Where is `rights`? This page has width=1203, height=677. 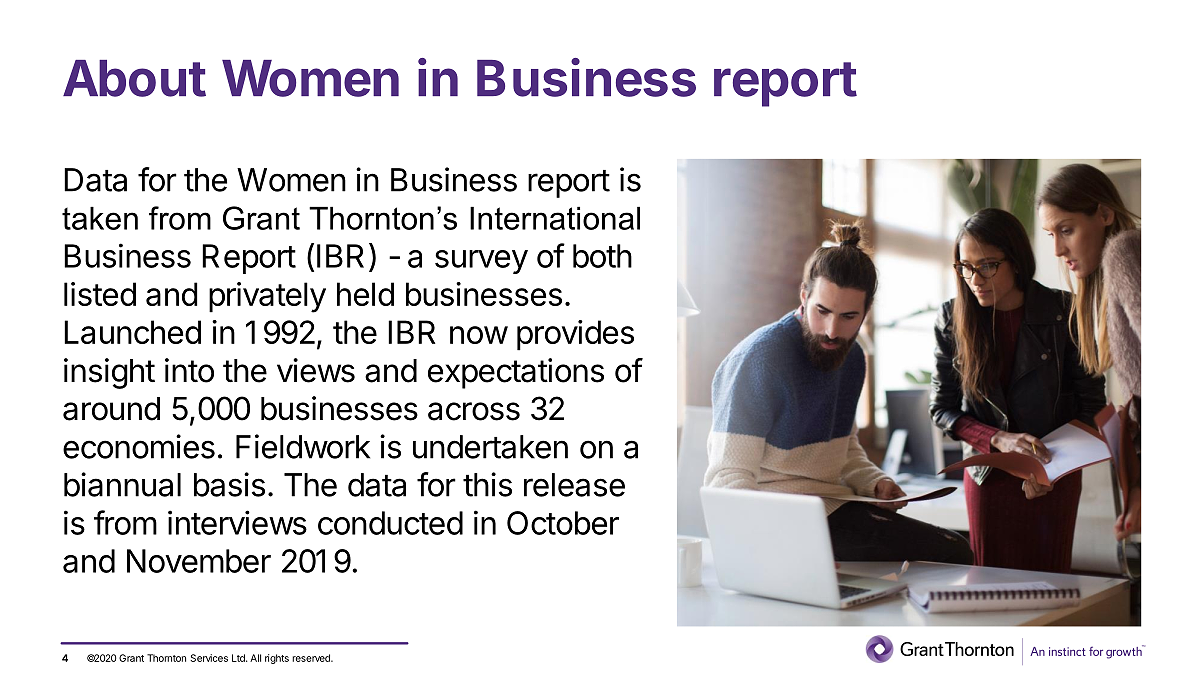
rights is located at coordinates (277, 659).
